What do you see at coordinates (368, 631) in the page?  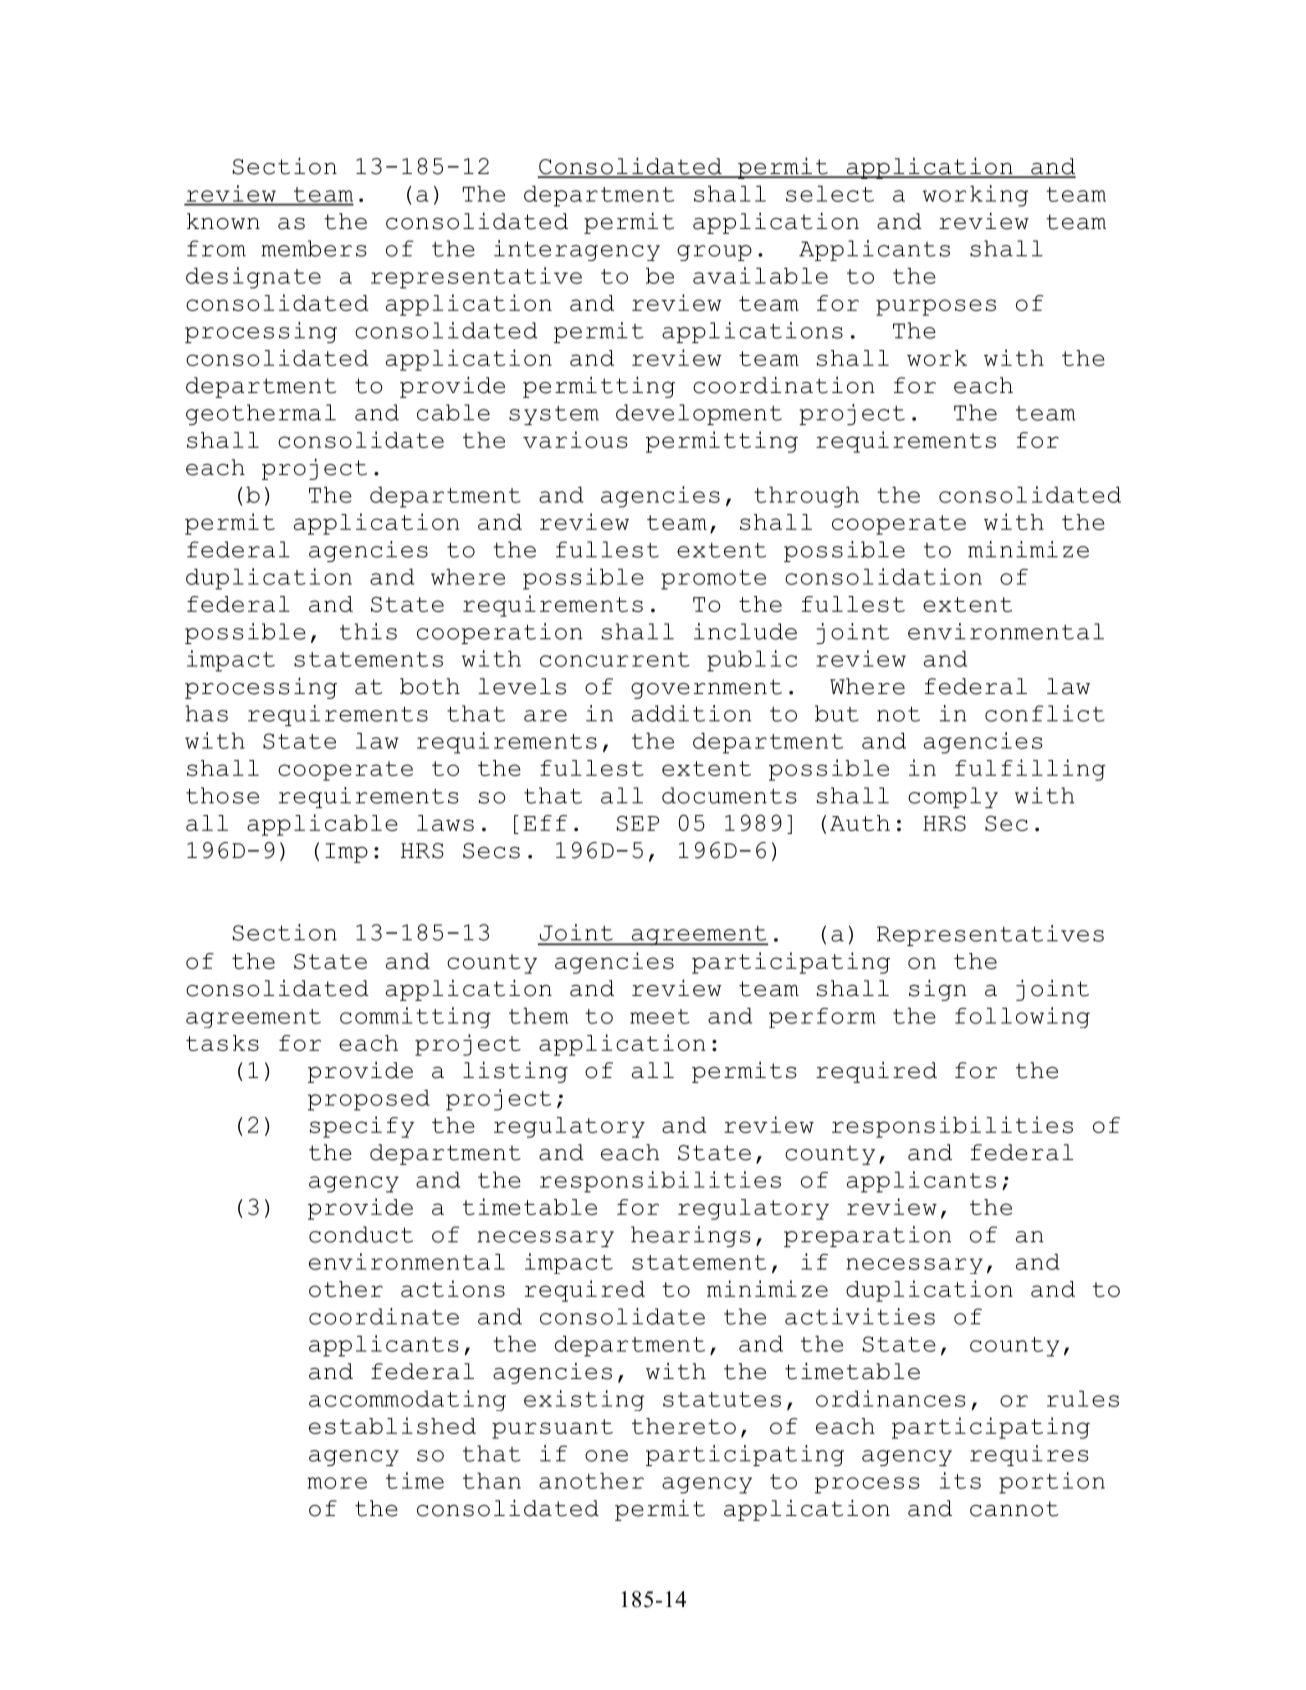 I see `this` at bounding box center [368, 631].
